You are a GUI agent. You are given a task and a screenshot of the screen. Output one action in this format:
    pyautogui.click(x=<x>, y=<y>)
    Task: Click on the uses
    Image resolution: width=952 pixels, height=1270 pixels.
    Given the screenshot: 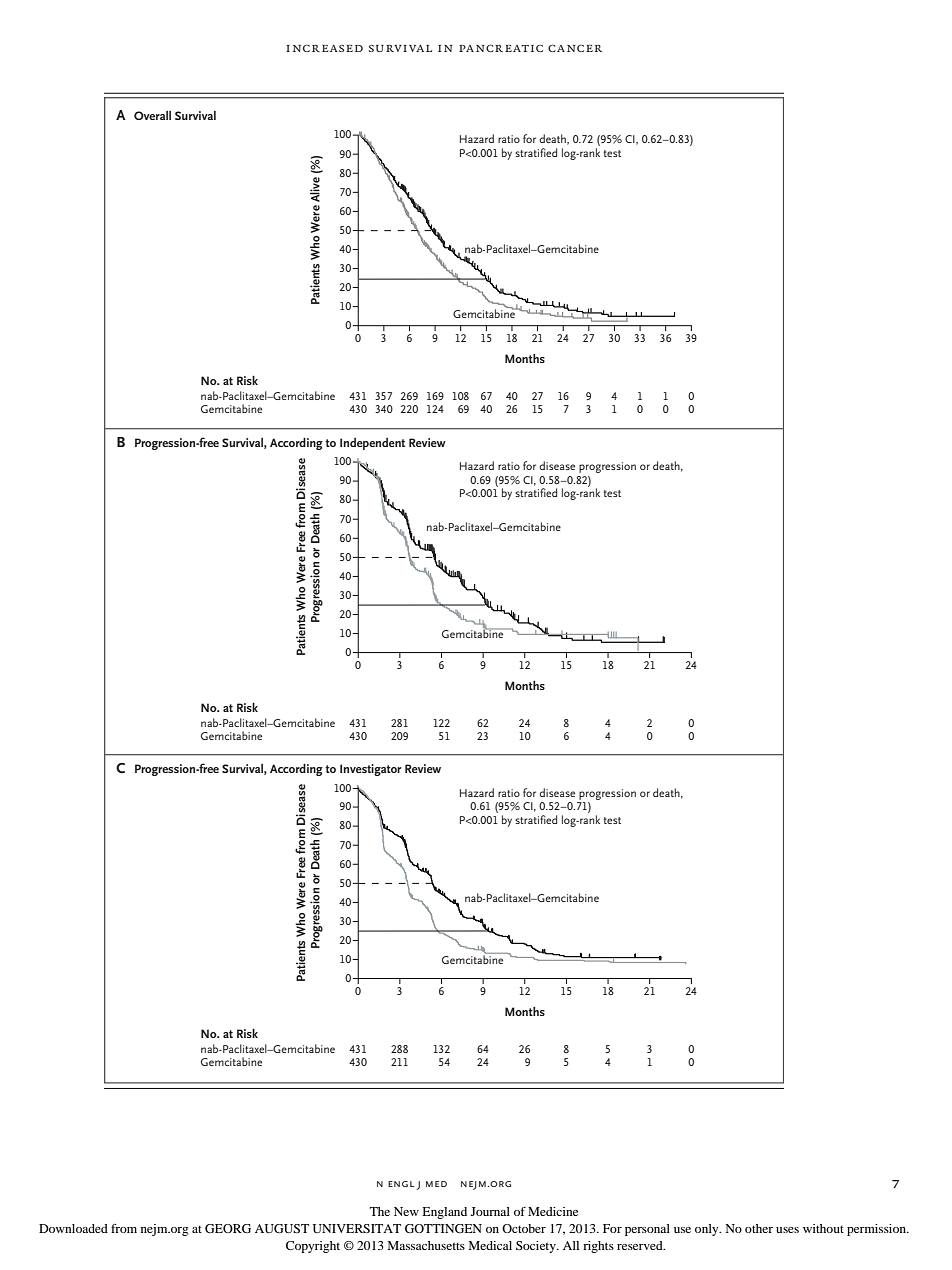 What is the action you would take?
    pyautogui.click(x=787, y=1230)
